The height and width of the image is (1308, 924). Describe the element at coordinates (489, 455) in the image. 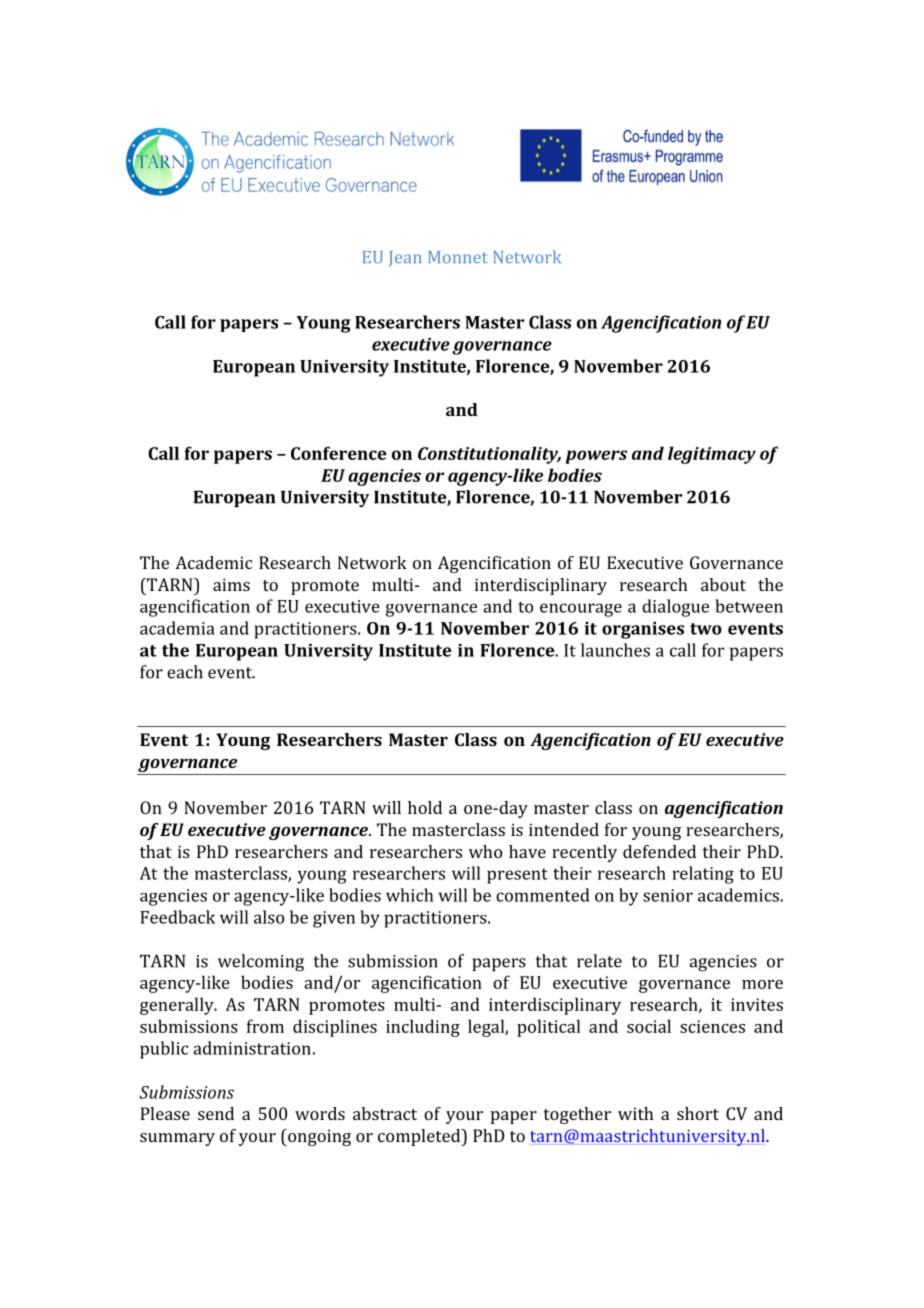

I see `Constitutionality` at that location.
